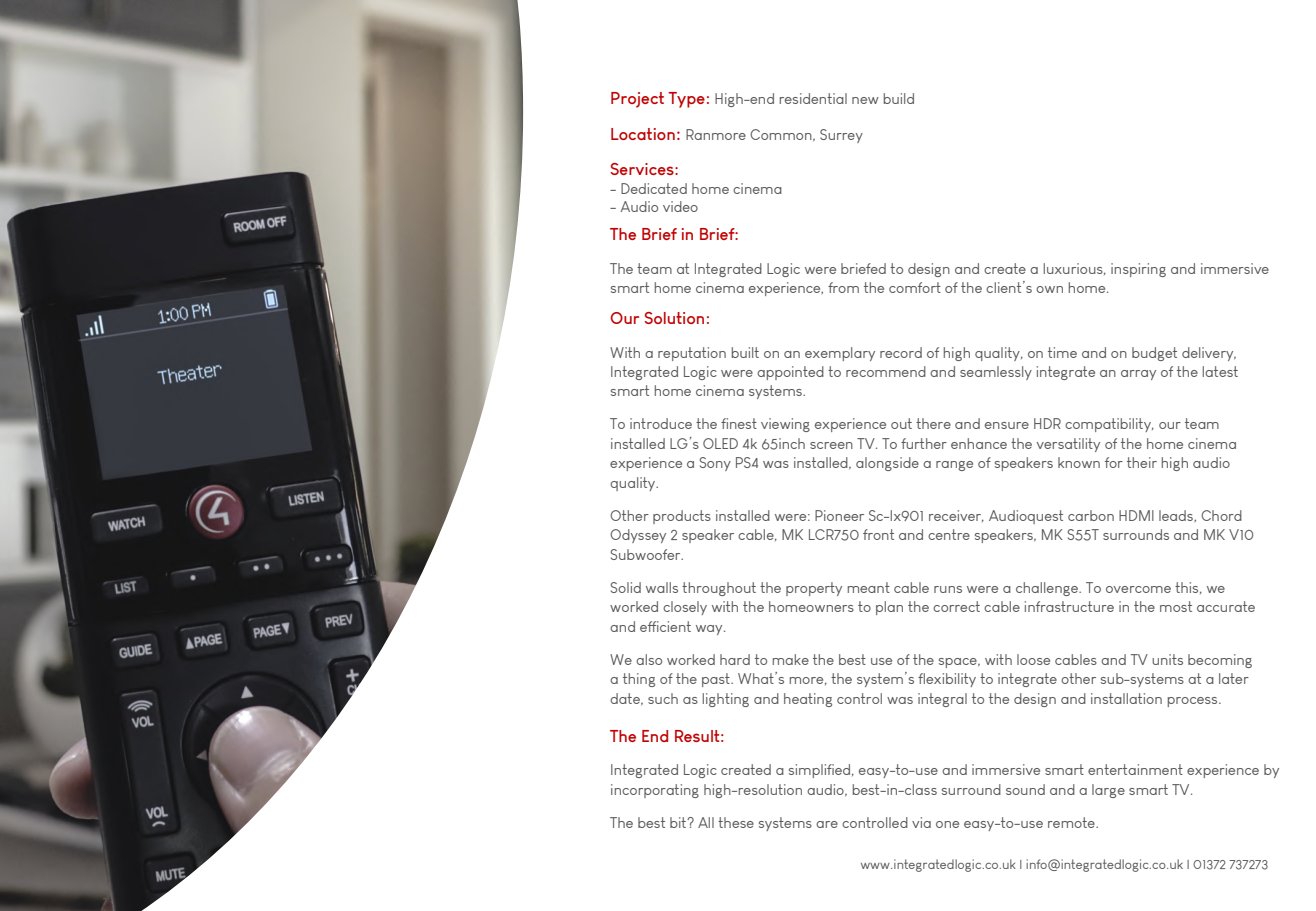  Describe the element at coordinates (921, 822) in the document. I see `via` at that location.
